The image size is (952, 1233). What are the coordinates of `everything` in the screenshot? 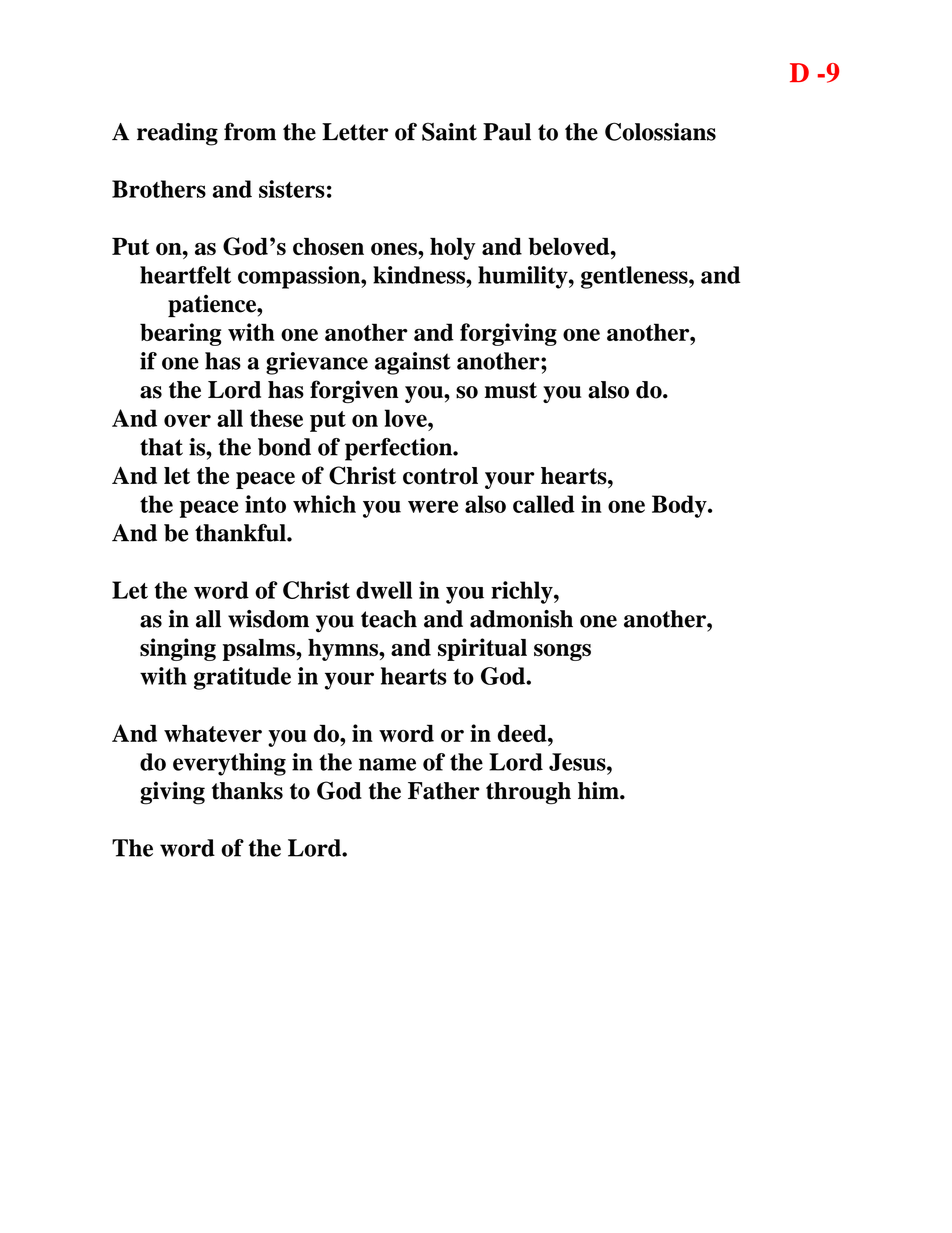 It's located at (229, 764).
